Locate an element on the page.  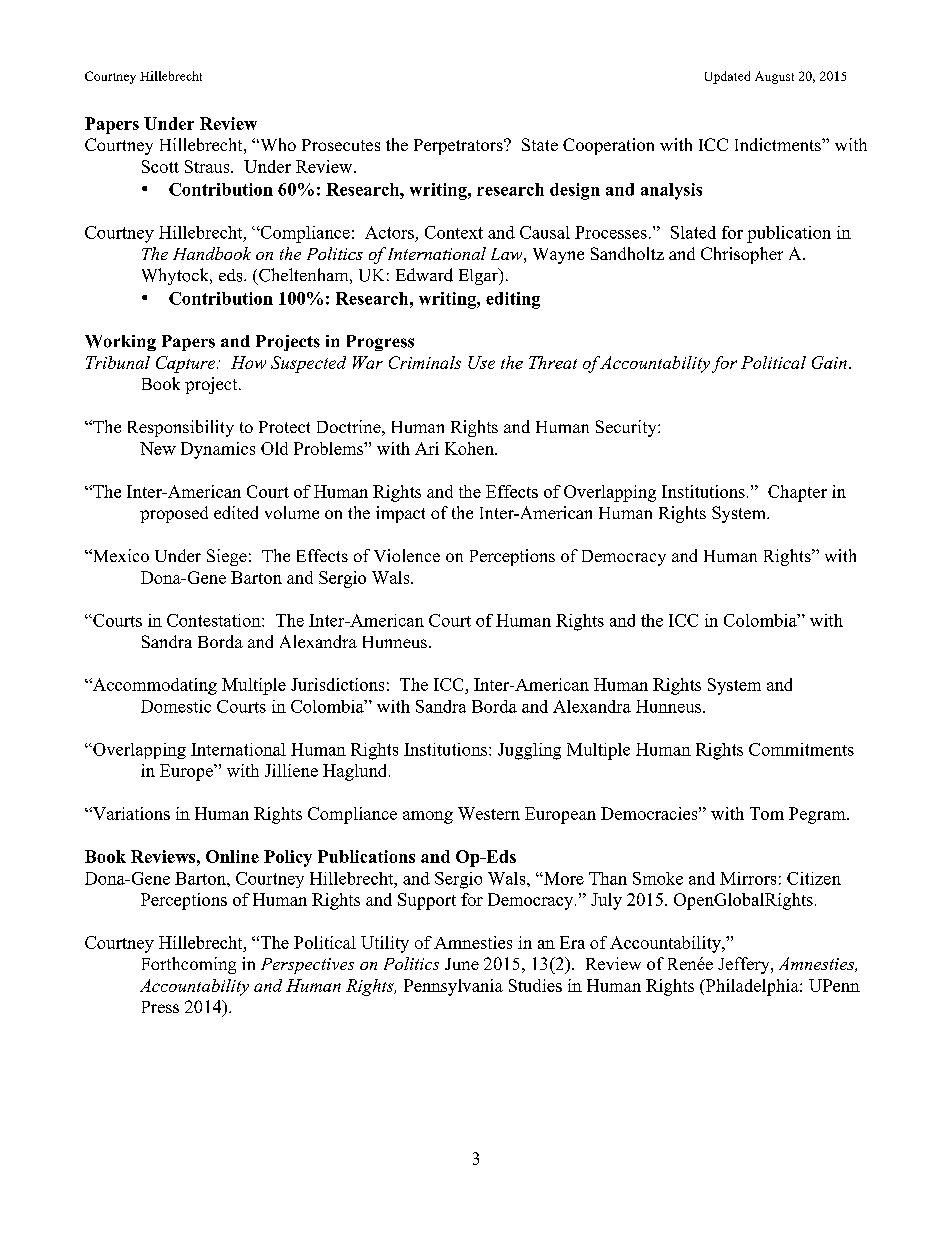
Violence is located at coordinates (407, 555).
